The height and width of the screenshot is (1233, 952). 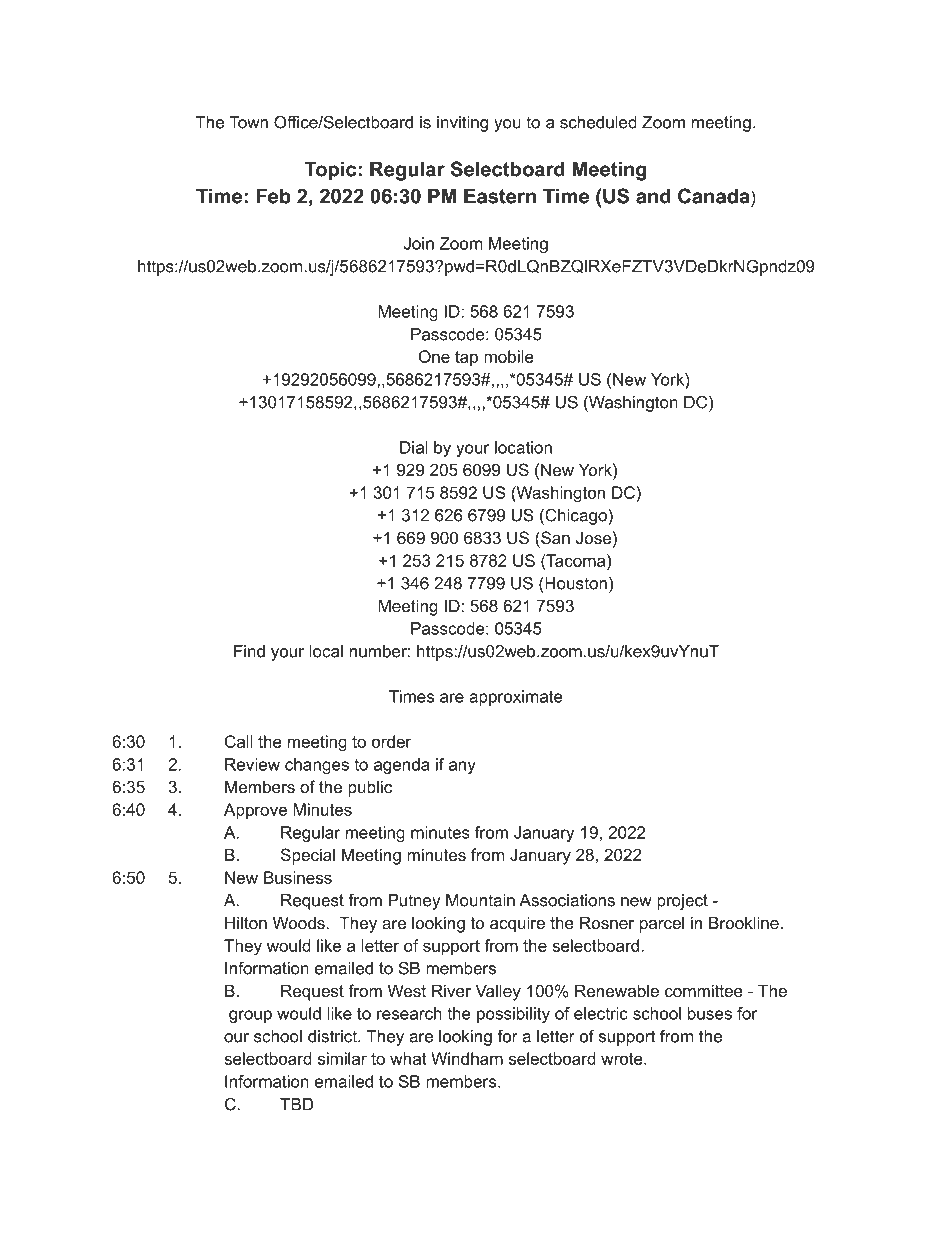 What do you see at coordinates (516, 698) in the screenshot?
I see `approximate` at bounding box center [516, 698].
